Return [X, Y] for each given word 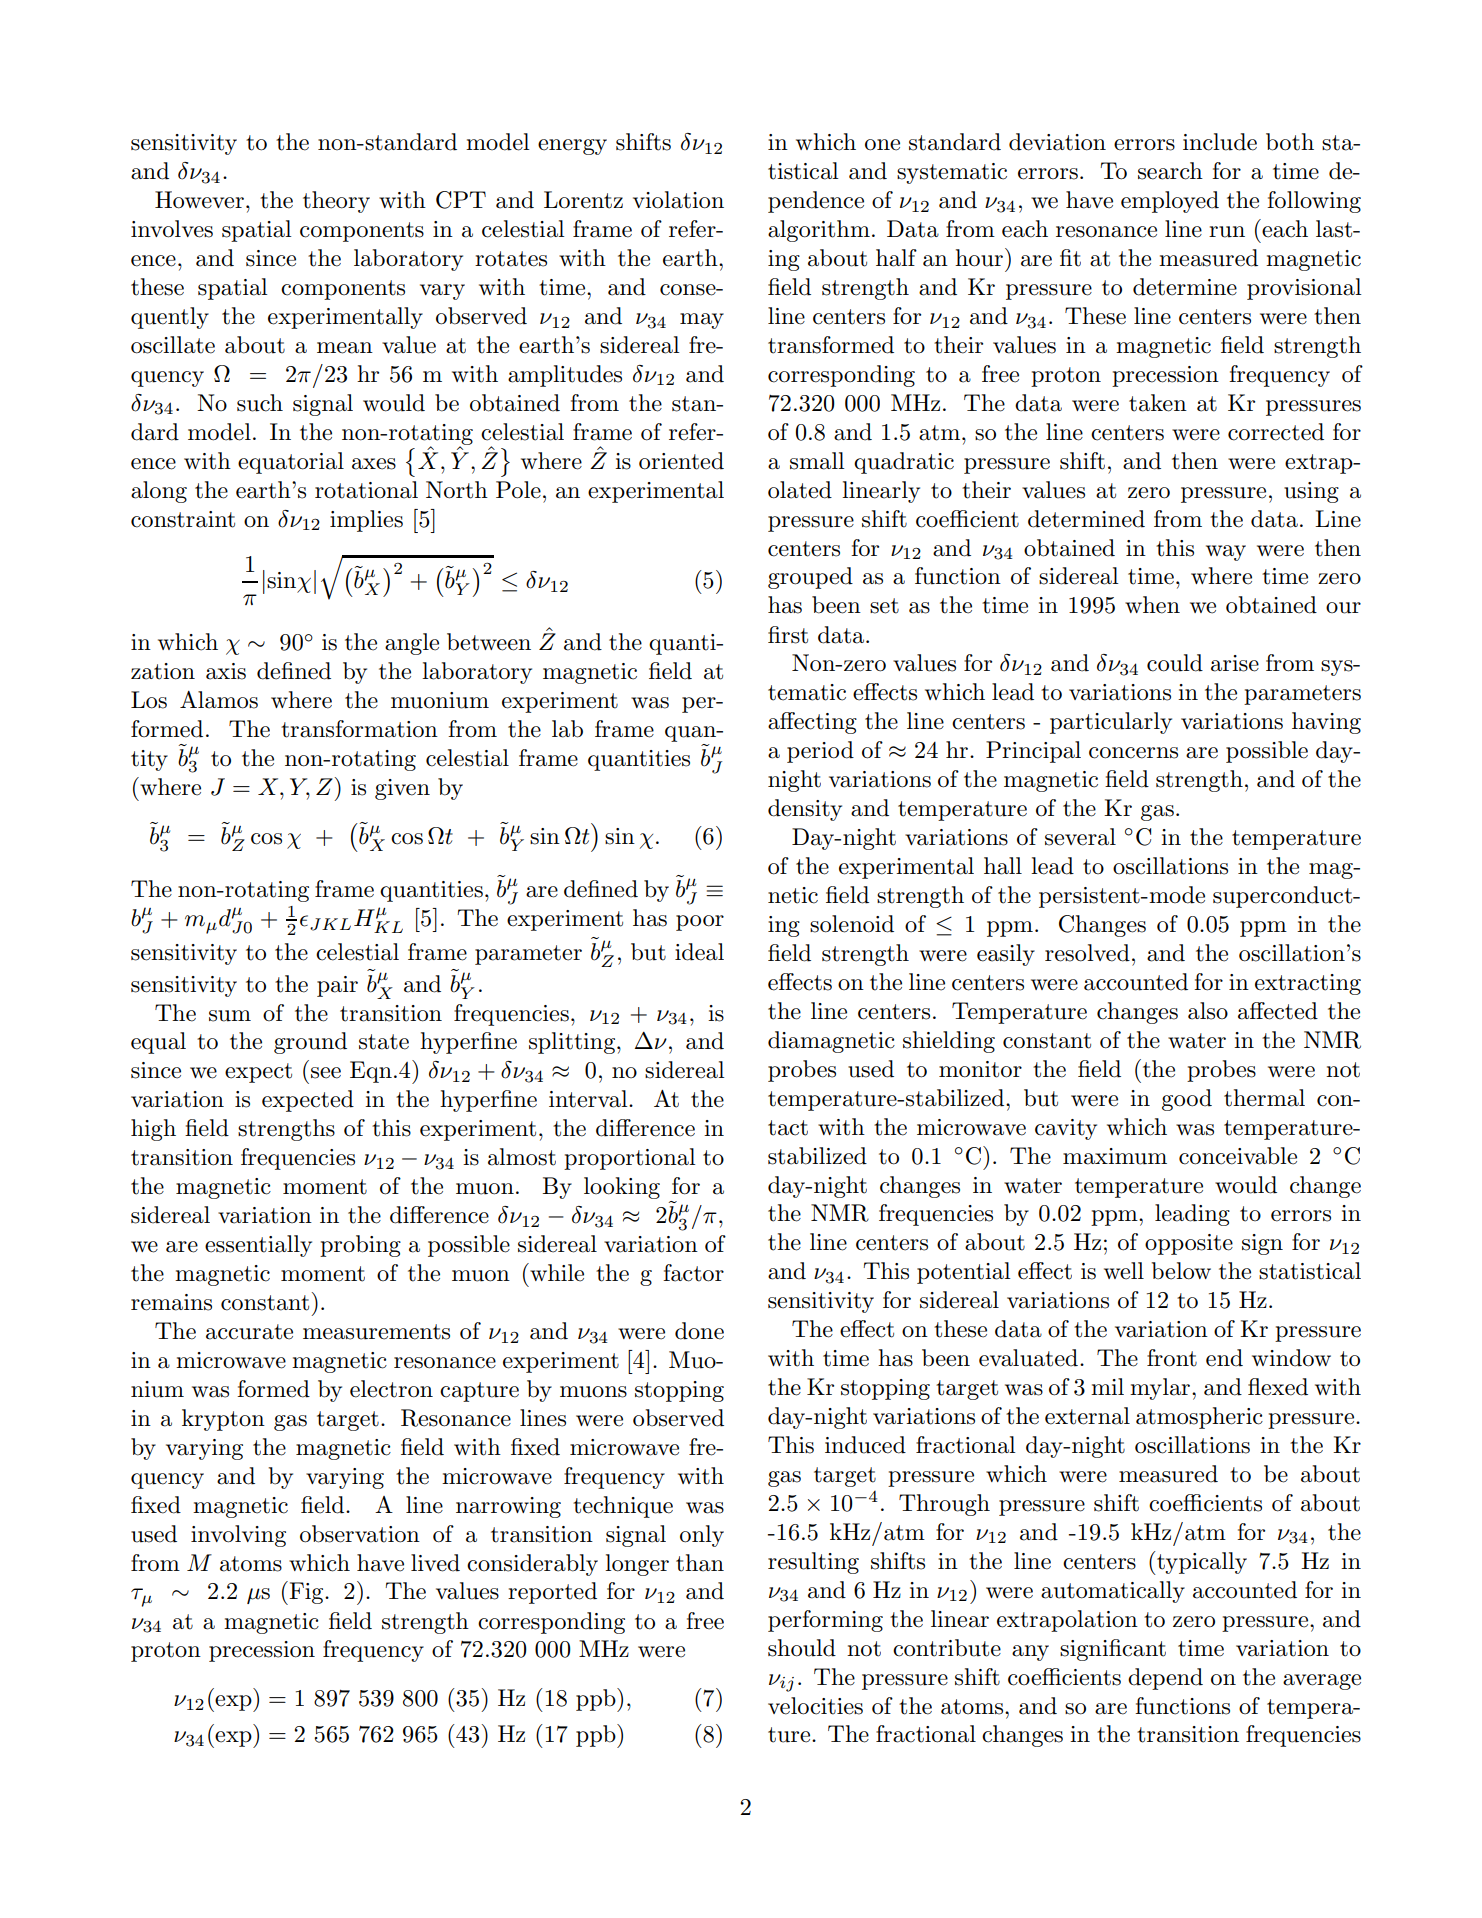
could [1175, 663]
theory [336, 202]
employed [1170, 202]
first [788, 635]
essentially [258, 1246]
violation [678, 200]
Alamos [219, 700]
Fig [306, 1593]
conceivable [1238, 1156]
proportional [629, 1159]
